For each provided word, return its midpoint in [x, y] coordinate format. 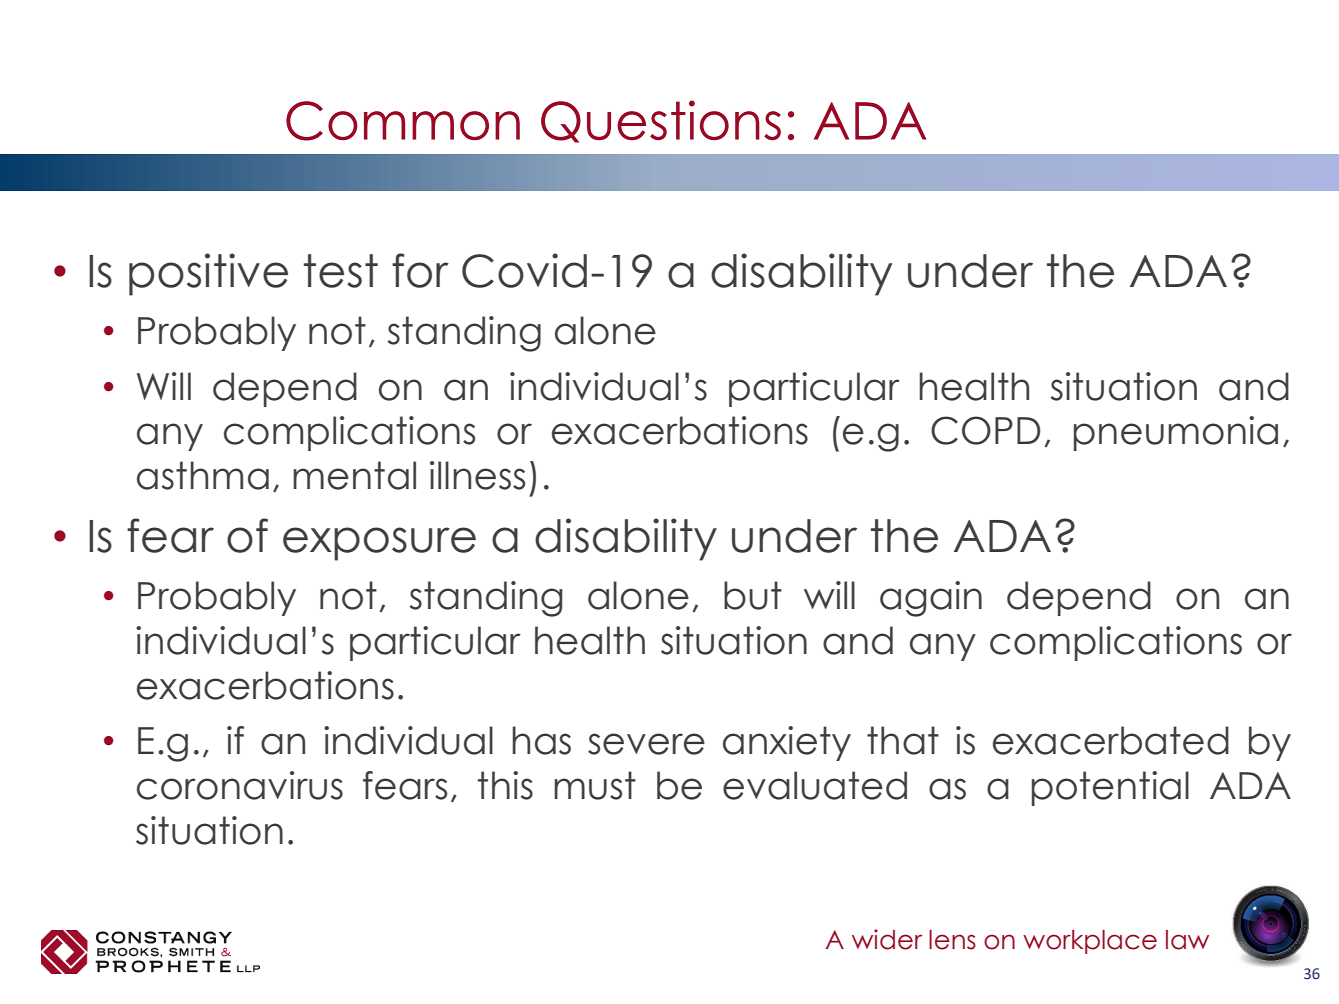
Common [403, 121]
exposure [379, 544]
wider [887, 939]
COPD [985, 430]
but [753, 595]
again [931, 599]
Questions [661, 121]
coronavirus [240, 785]
